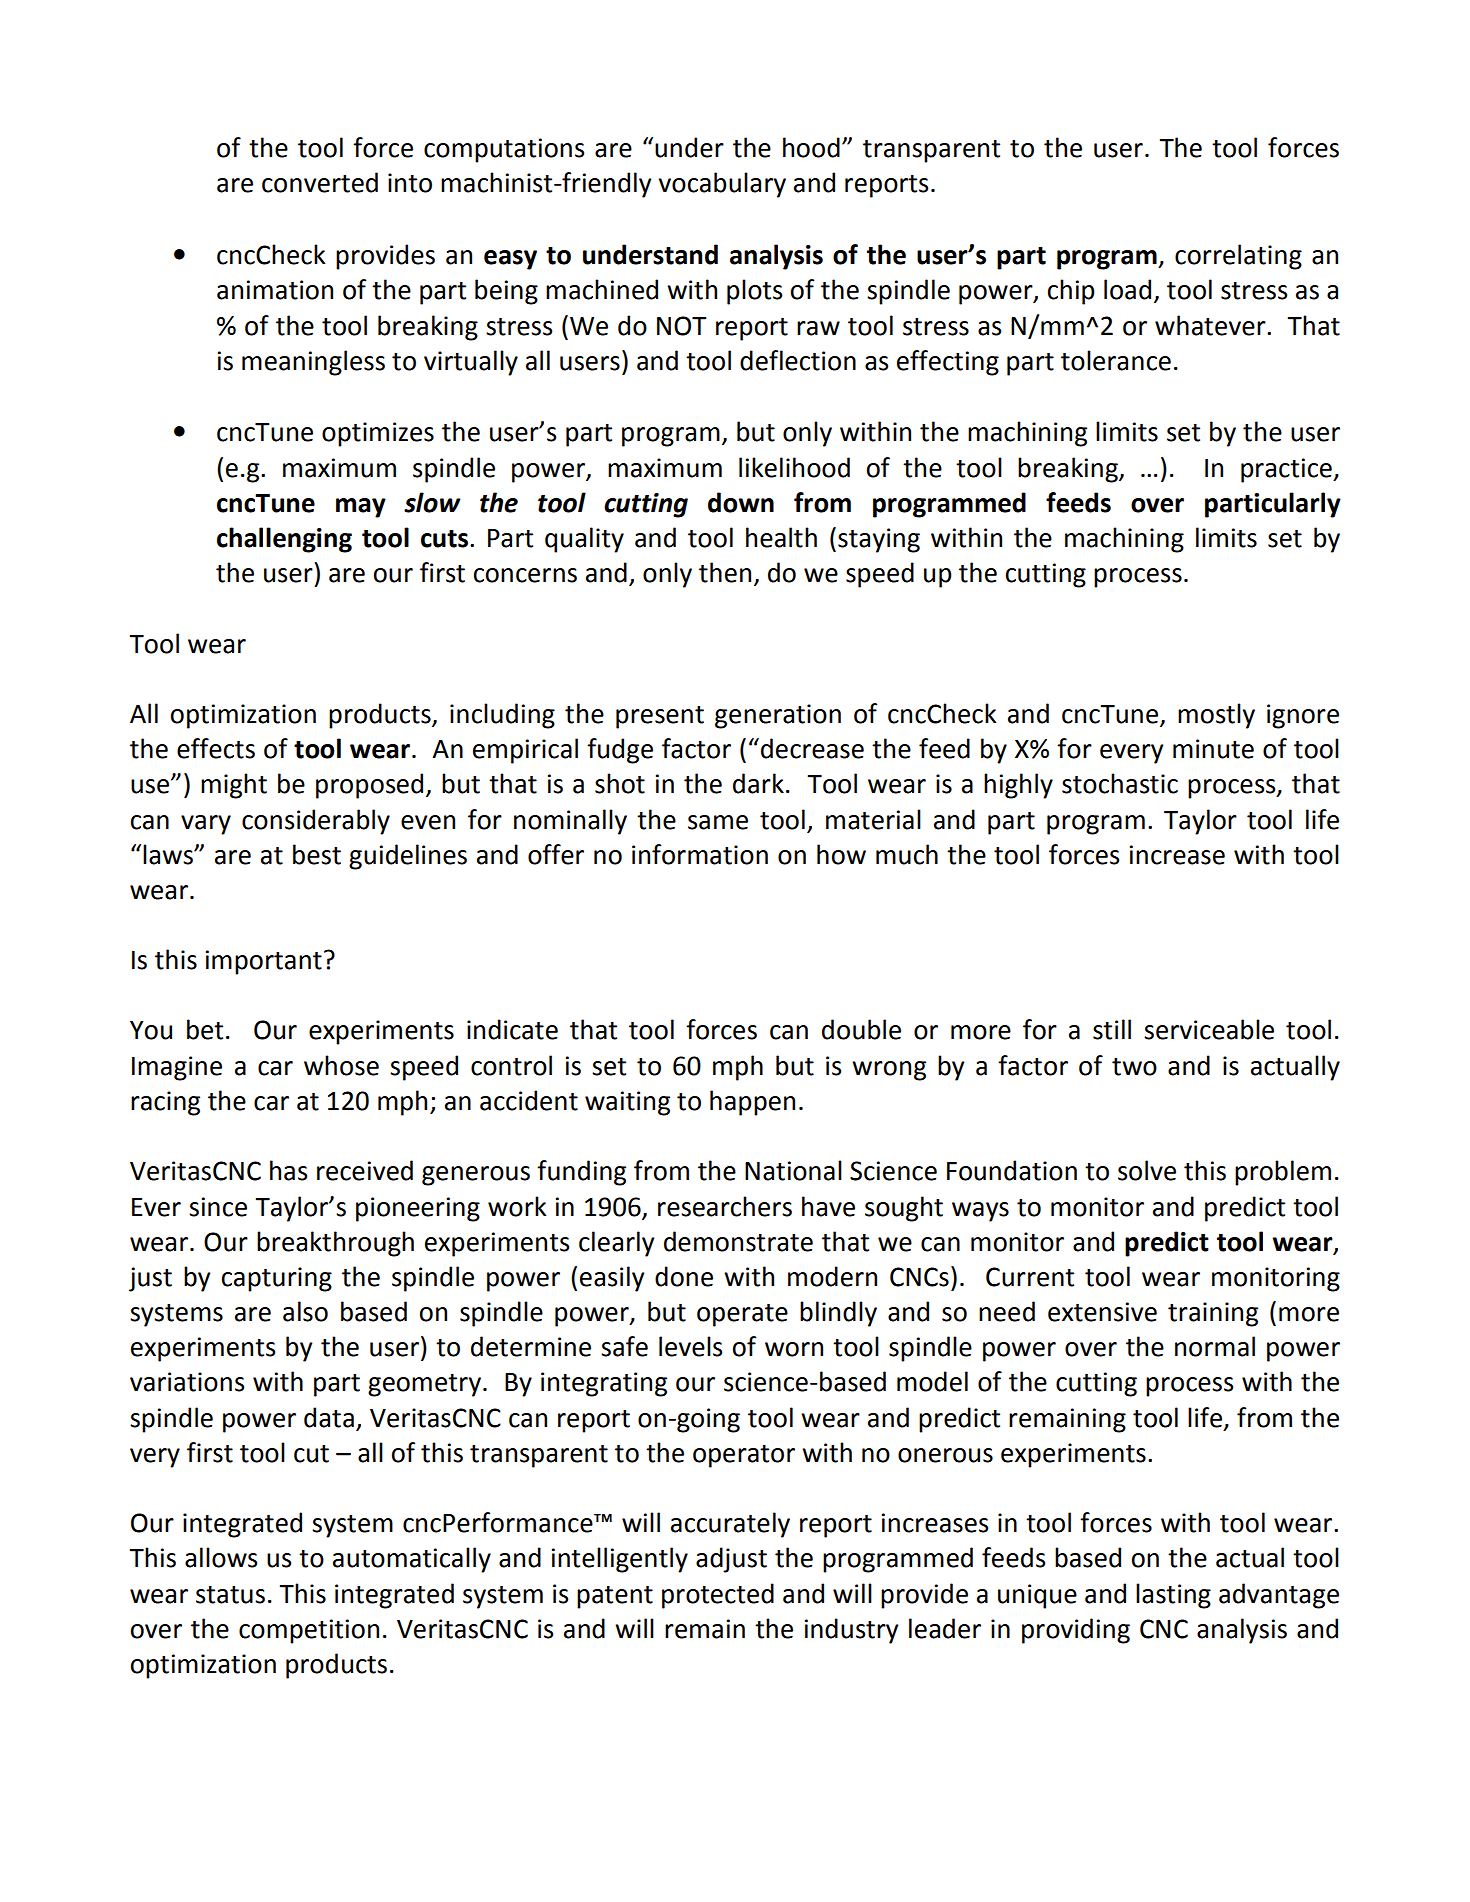  Describe the element at coordinates (778, 716) in the screenshot. I see `generation` at that location.
